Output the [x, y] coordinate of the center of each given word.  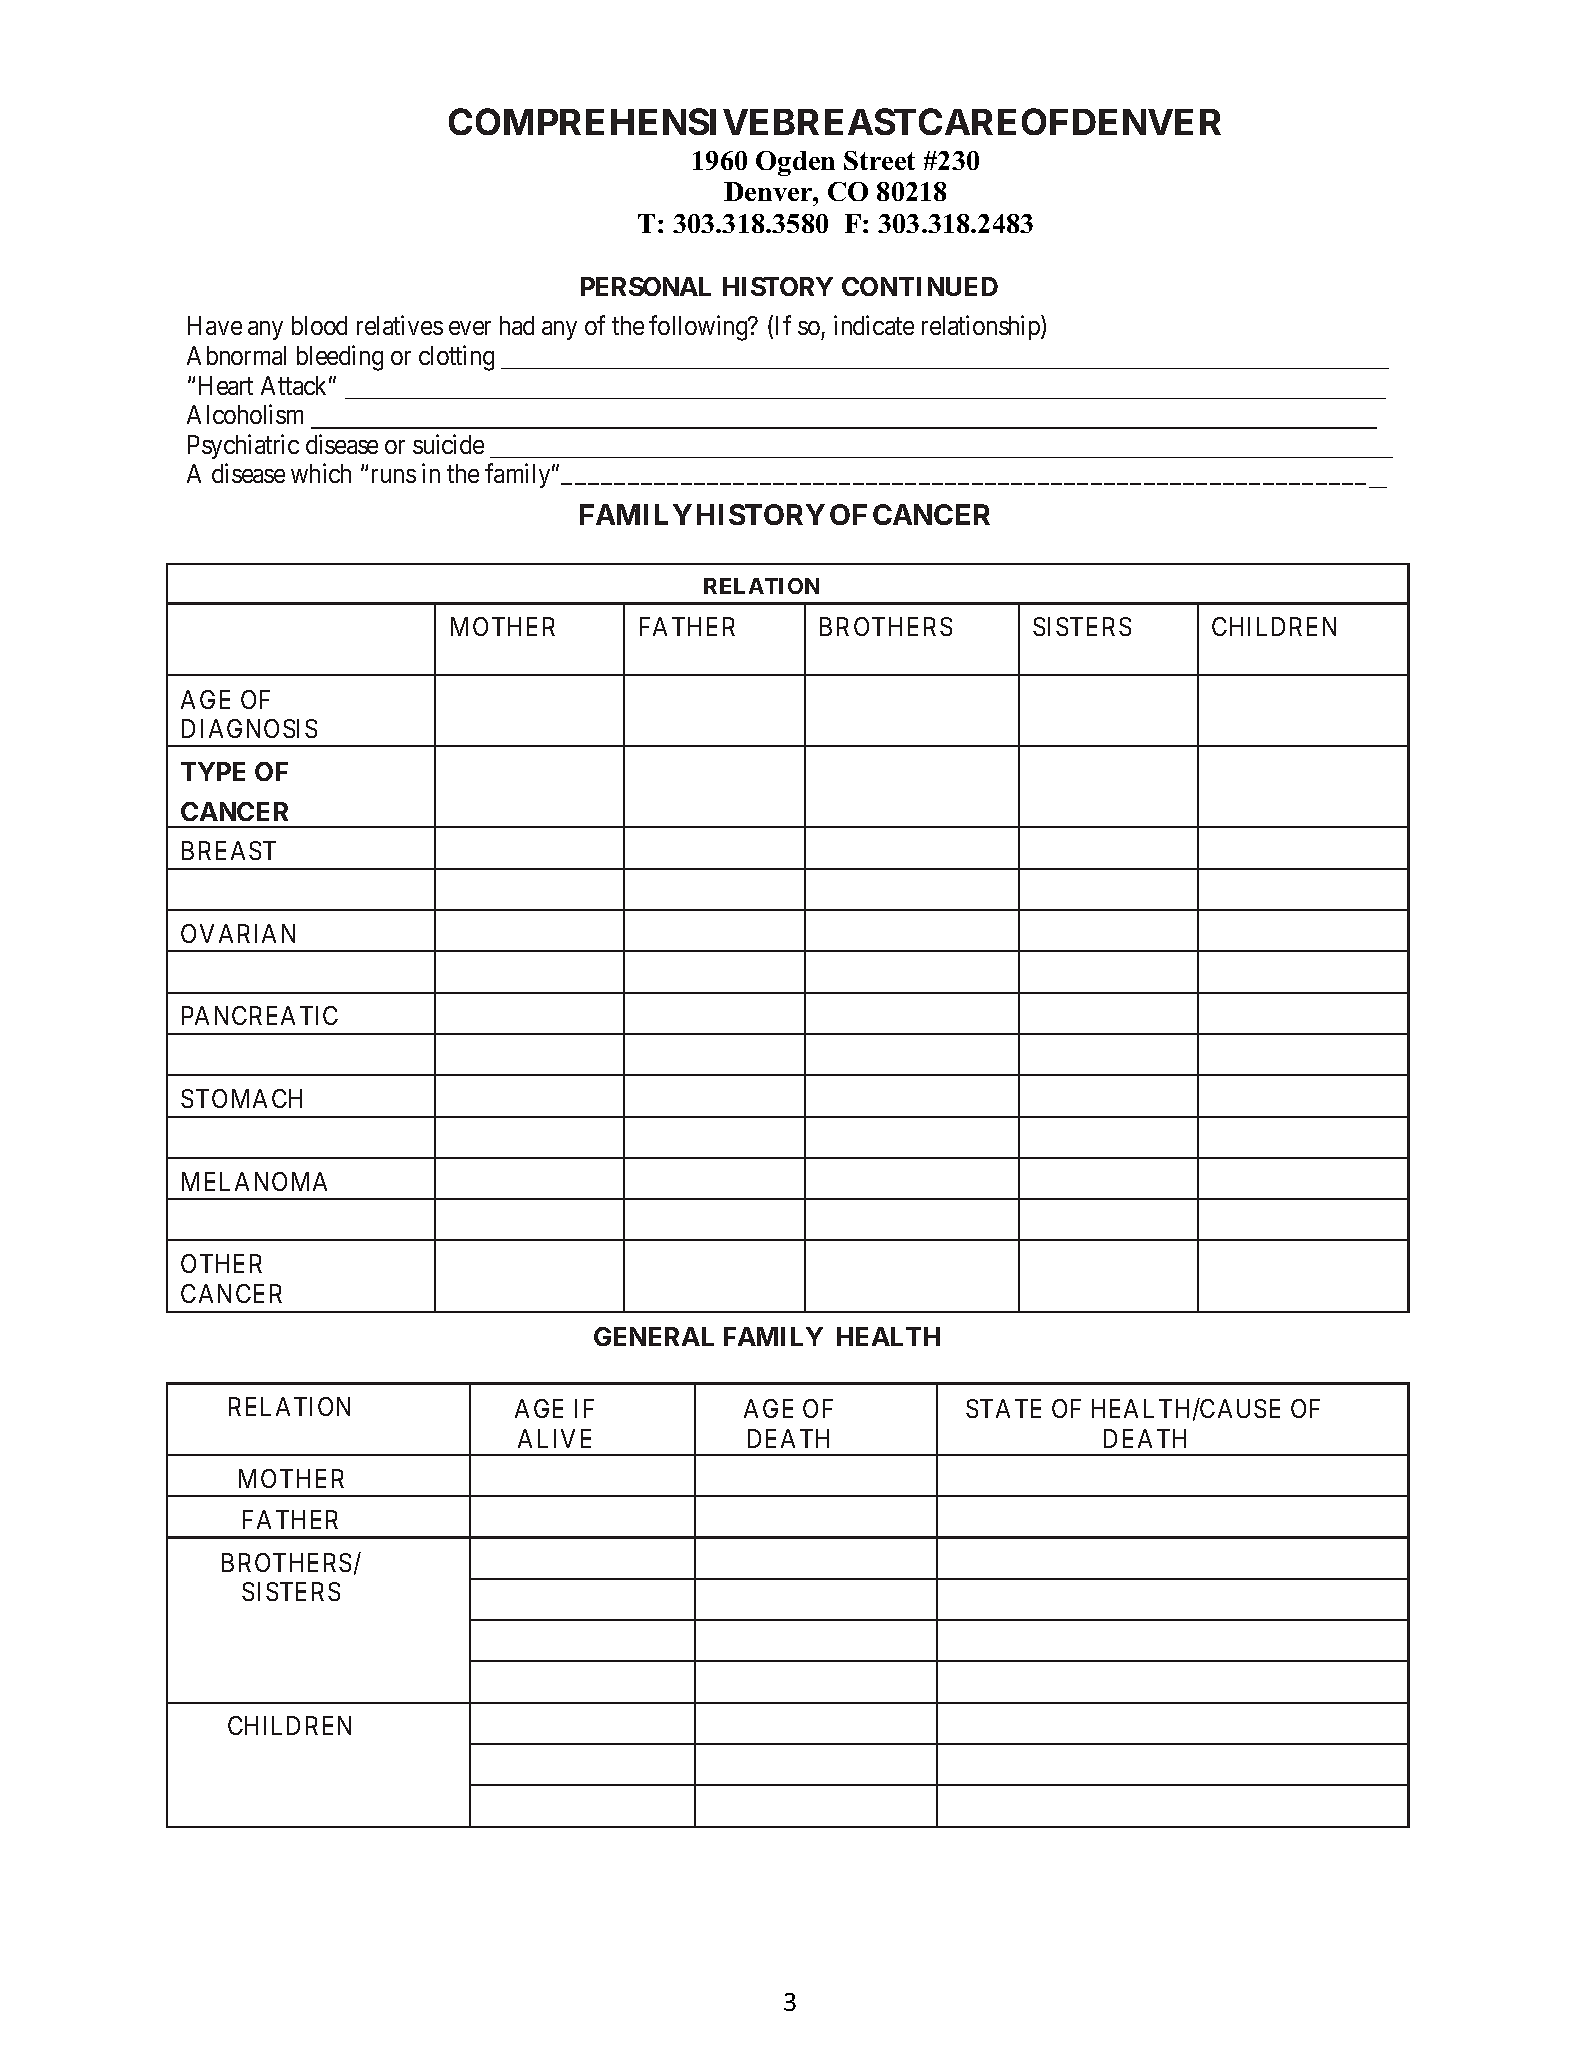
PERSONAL [646, 286]
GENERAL [654, 1336]
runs [394, 476]
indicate [874, 325]
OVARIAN [238, 933]
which [321, 473]
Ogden [795, 163]
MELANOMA [254, 1181]
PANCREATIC [260, 1015]
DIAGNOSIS [249, 728]
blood [319, 325]
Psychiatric [243, 446]
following [699, 328]
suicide [448, 444]
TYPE [213, 771]
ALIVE [554, 1438]
